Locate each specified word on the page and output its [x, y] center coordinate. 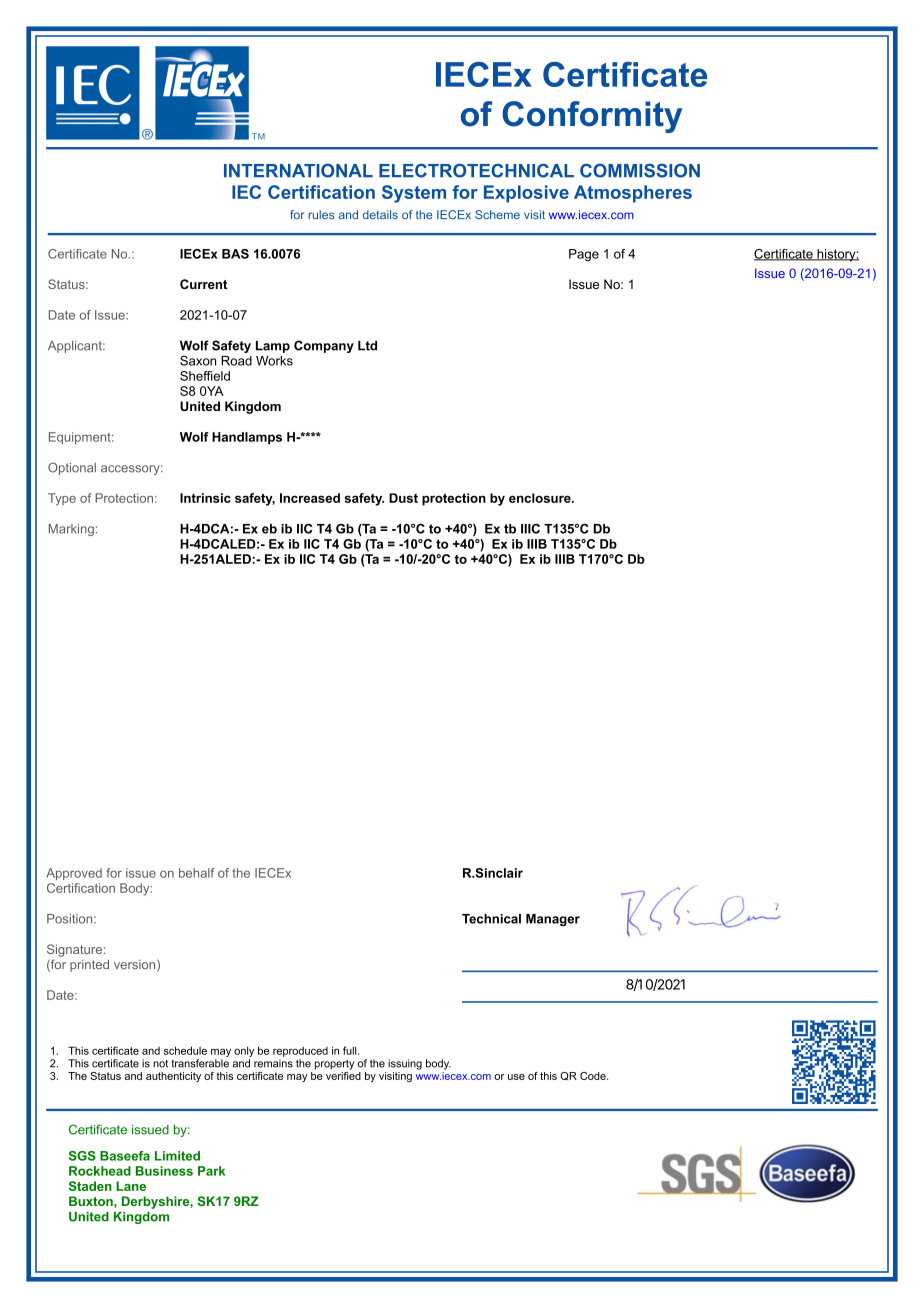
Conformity [592, 117]
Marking [71, 530]
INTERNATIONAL [298, 170]
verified [343, 1074]
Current [203, 284]
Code [594, 1076]
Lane [131, 1186]
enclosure [541, 498]
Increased [310, 498]
